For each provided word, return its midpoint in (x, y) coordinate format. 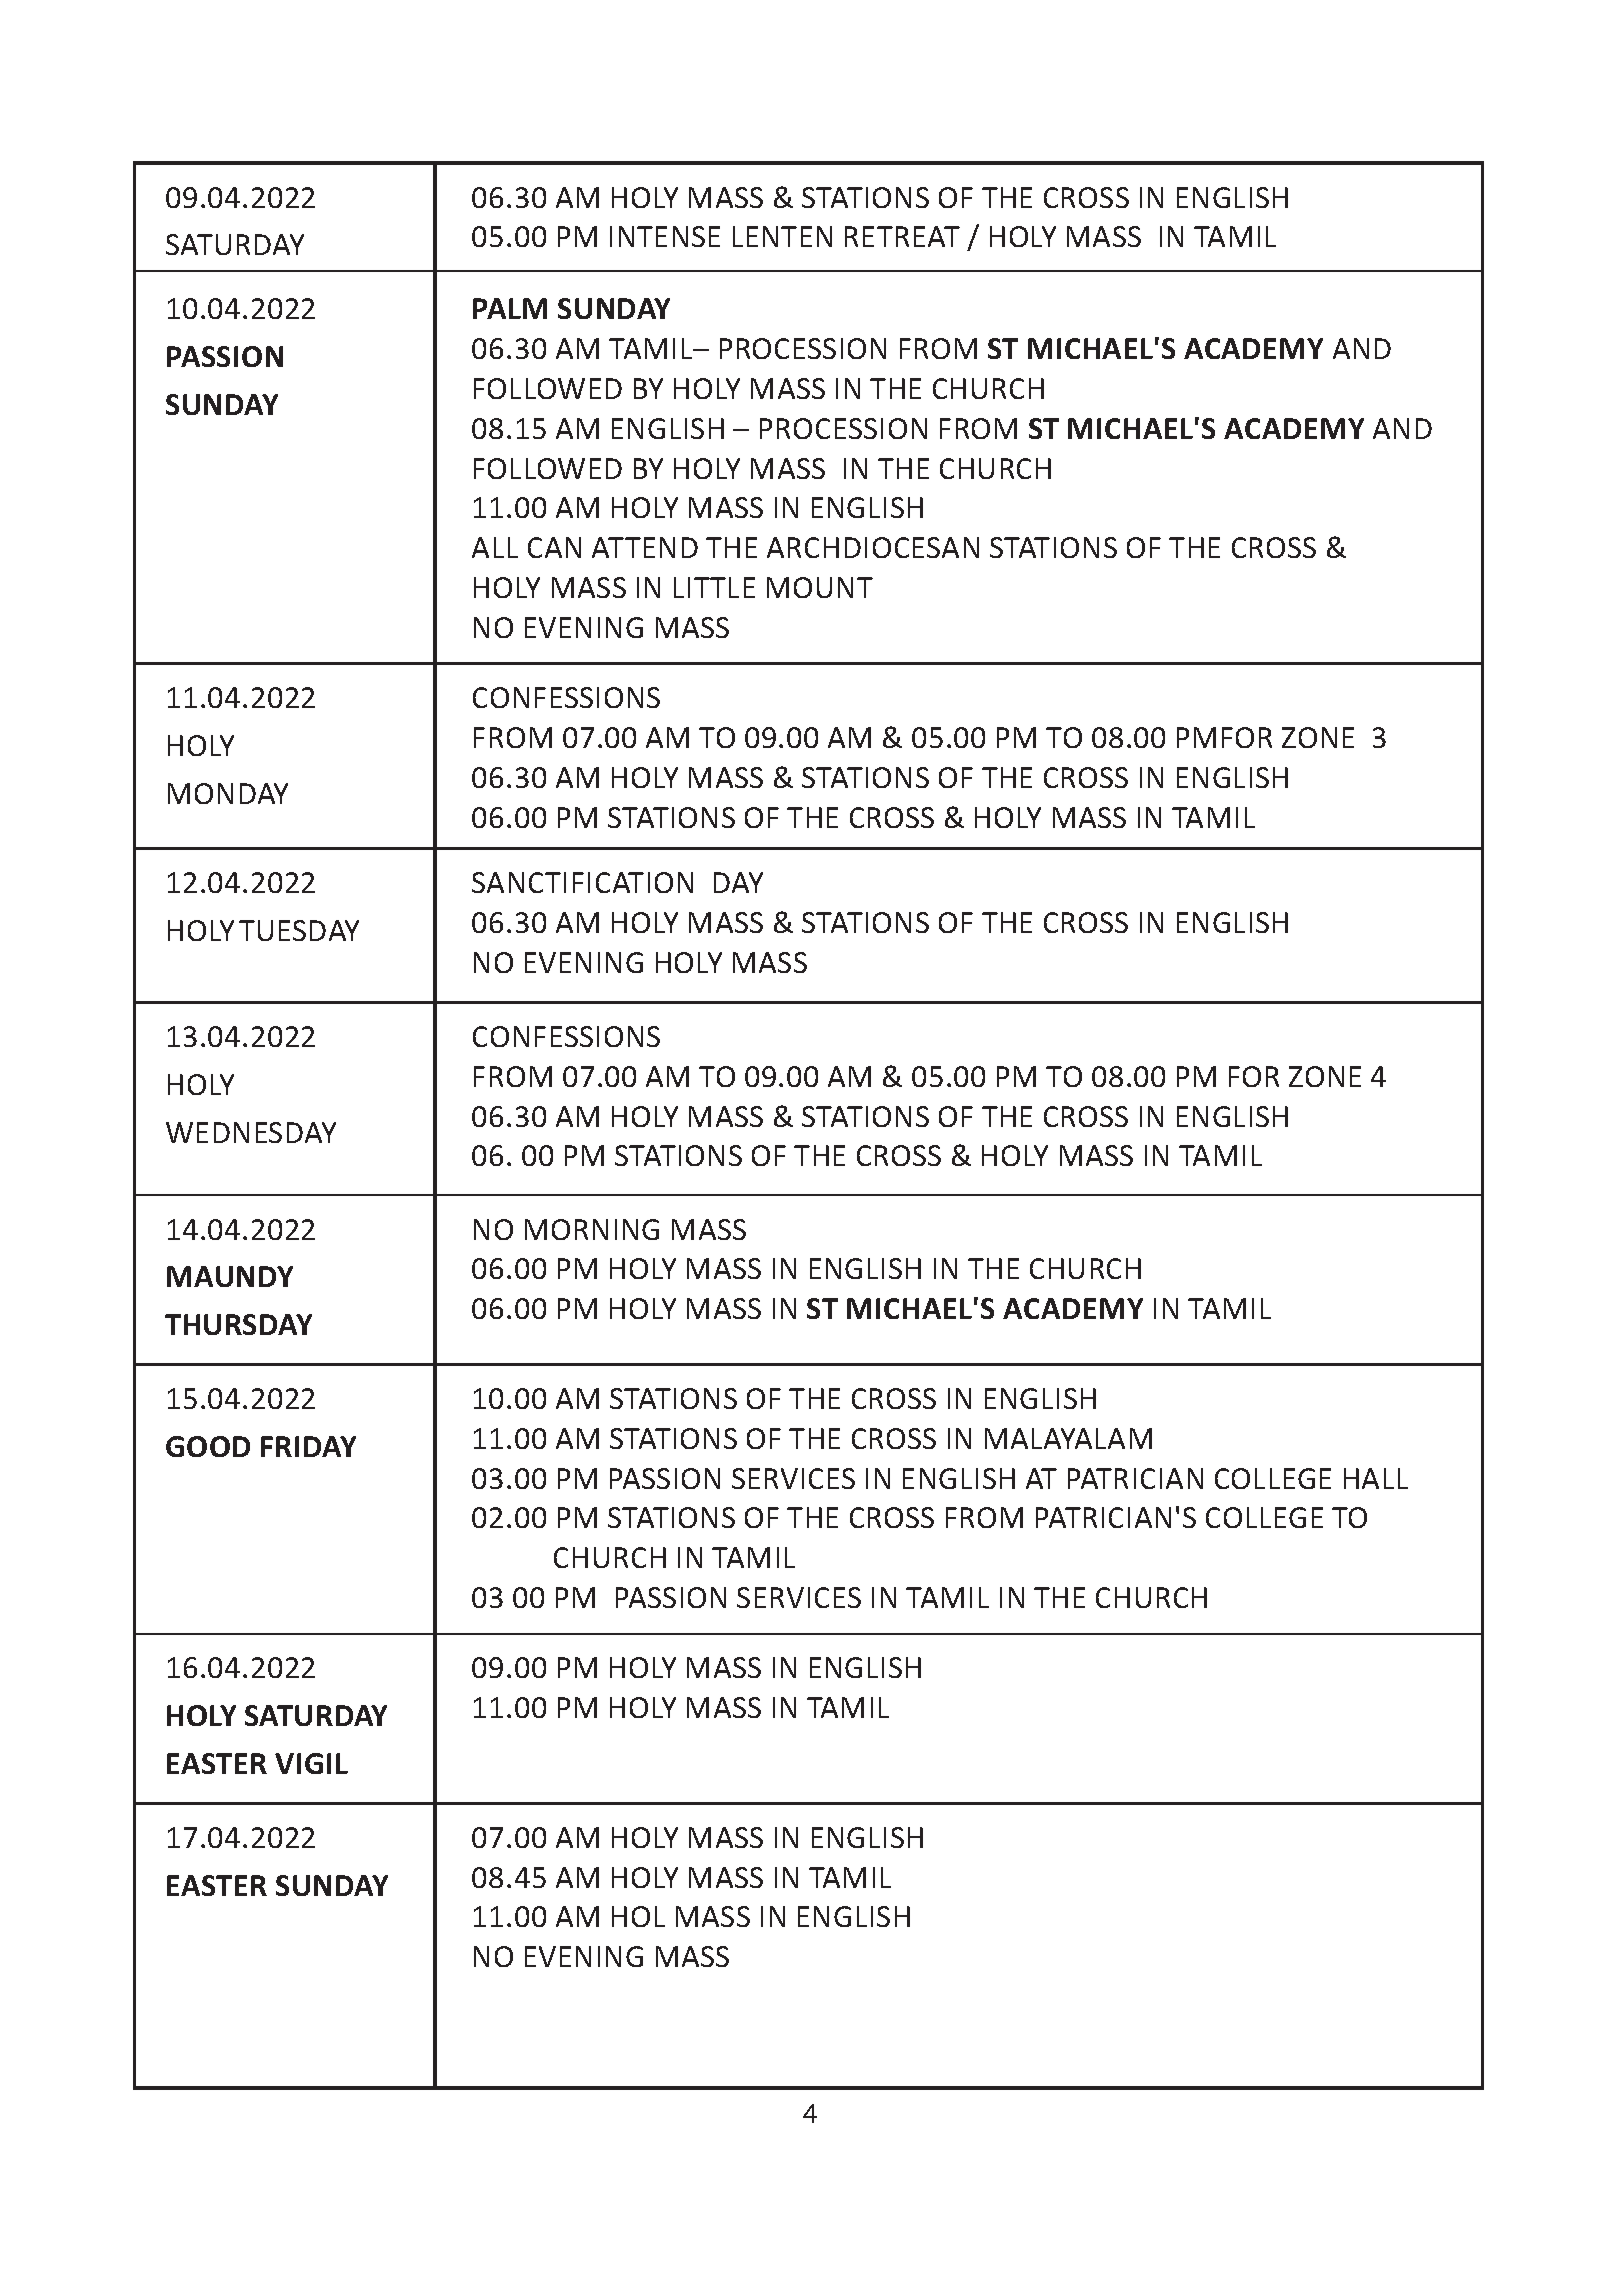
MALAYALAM (1068, 1438)
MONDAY (228, 793)
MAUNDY (230, 1276)
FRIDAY (308, 1446)
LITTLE (714, 587)
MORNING (592, 1229)
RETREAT (902, 236)
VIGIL (311, 1763)
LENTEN (782, 236)
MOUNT (820, 587)
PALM (510, 308)
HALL (1376, 1478)
